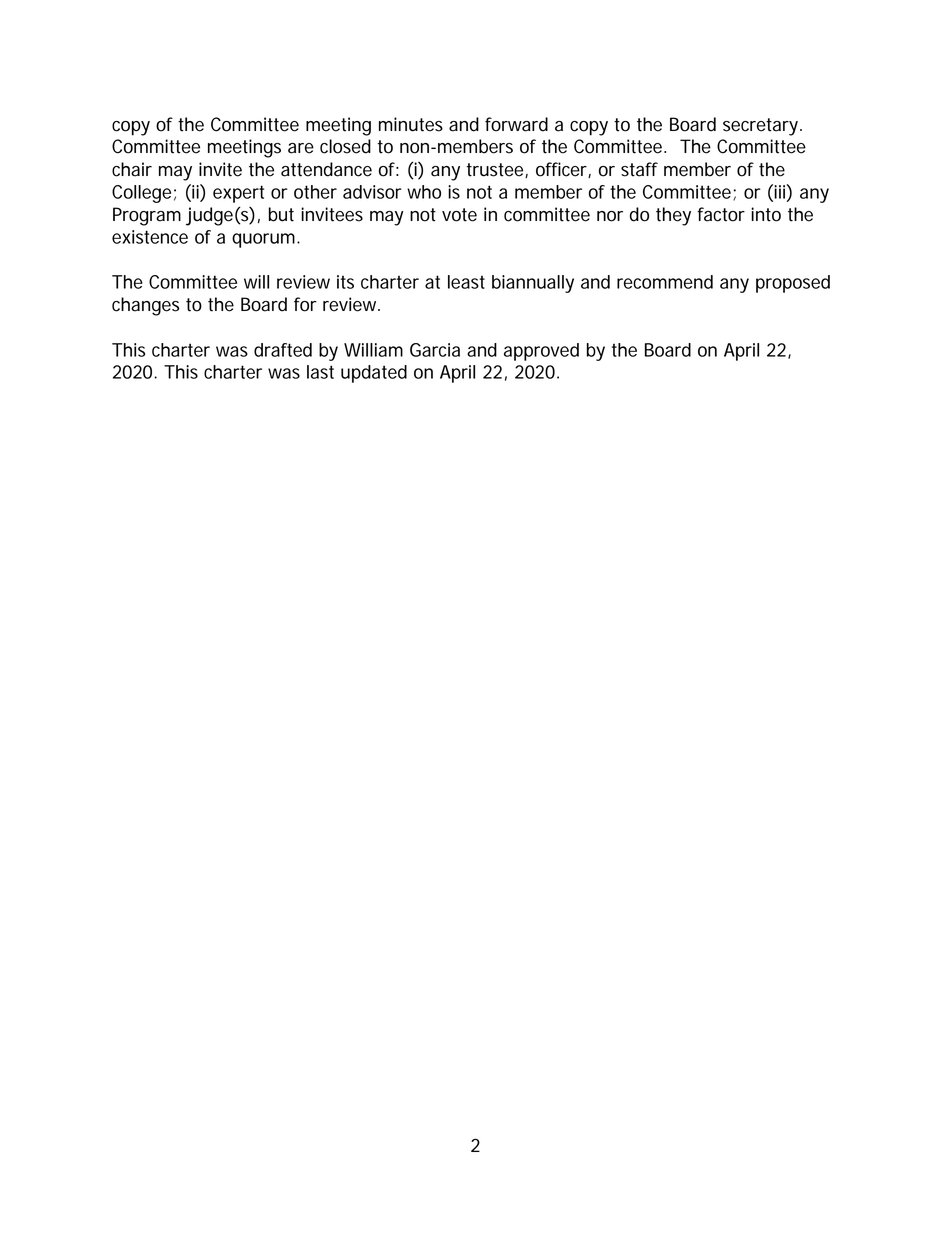 The width and height of the screenshot is (952, 1233). What do you see at coordinates (265, 240) in the screenshot?
I see `quorum` at bounding box center [265, 240].
